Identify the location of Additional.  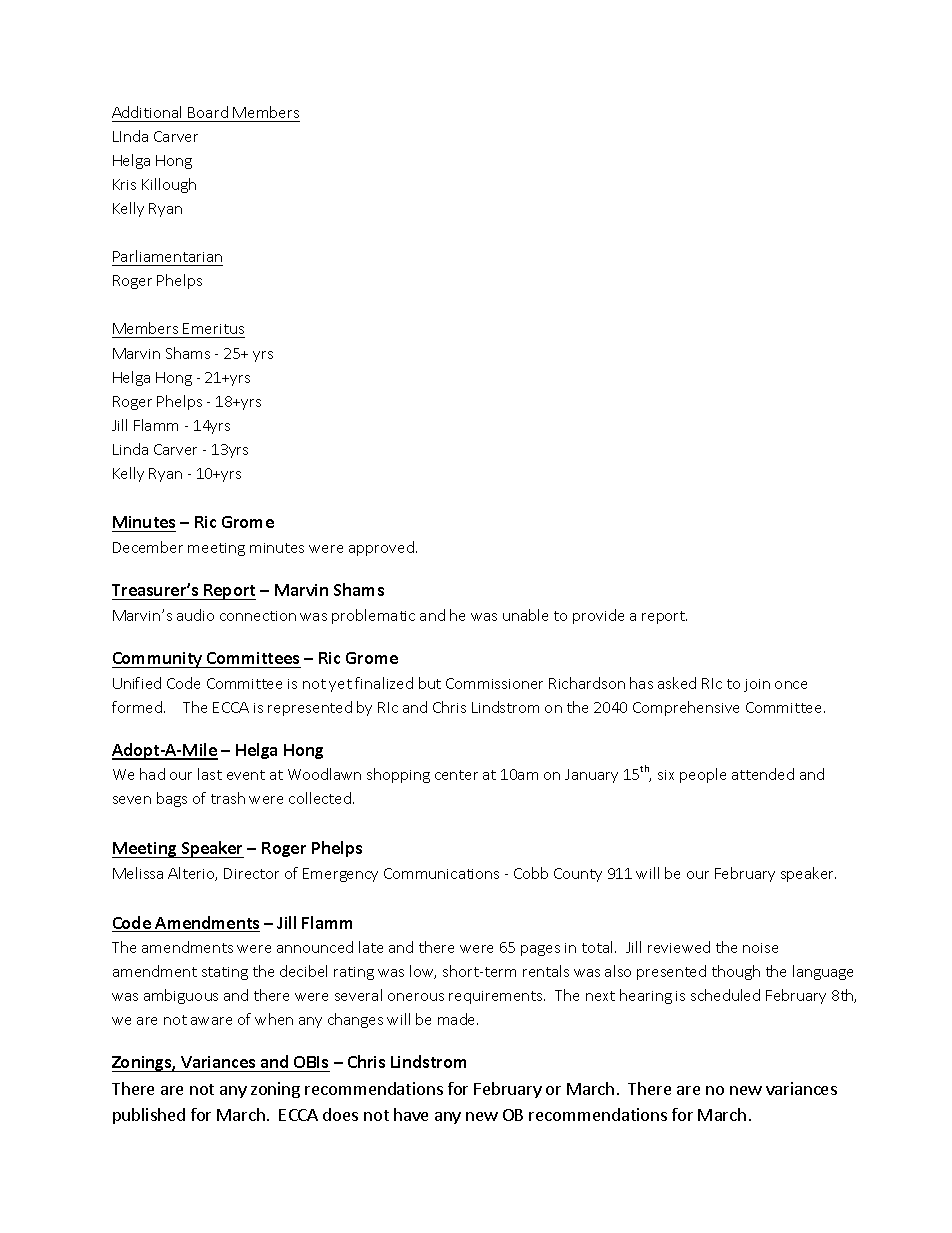
(146, 112).
